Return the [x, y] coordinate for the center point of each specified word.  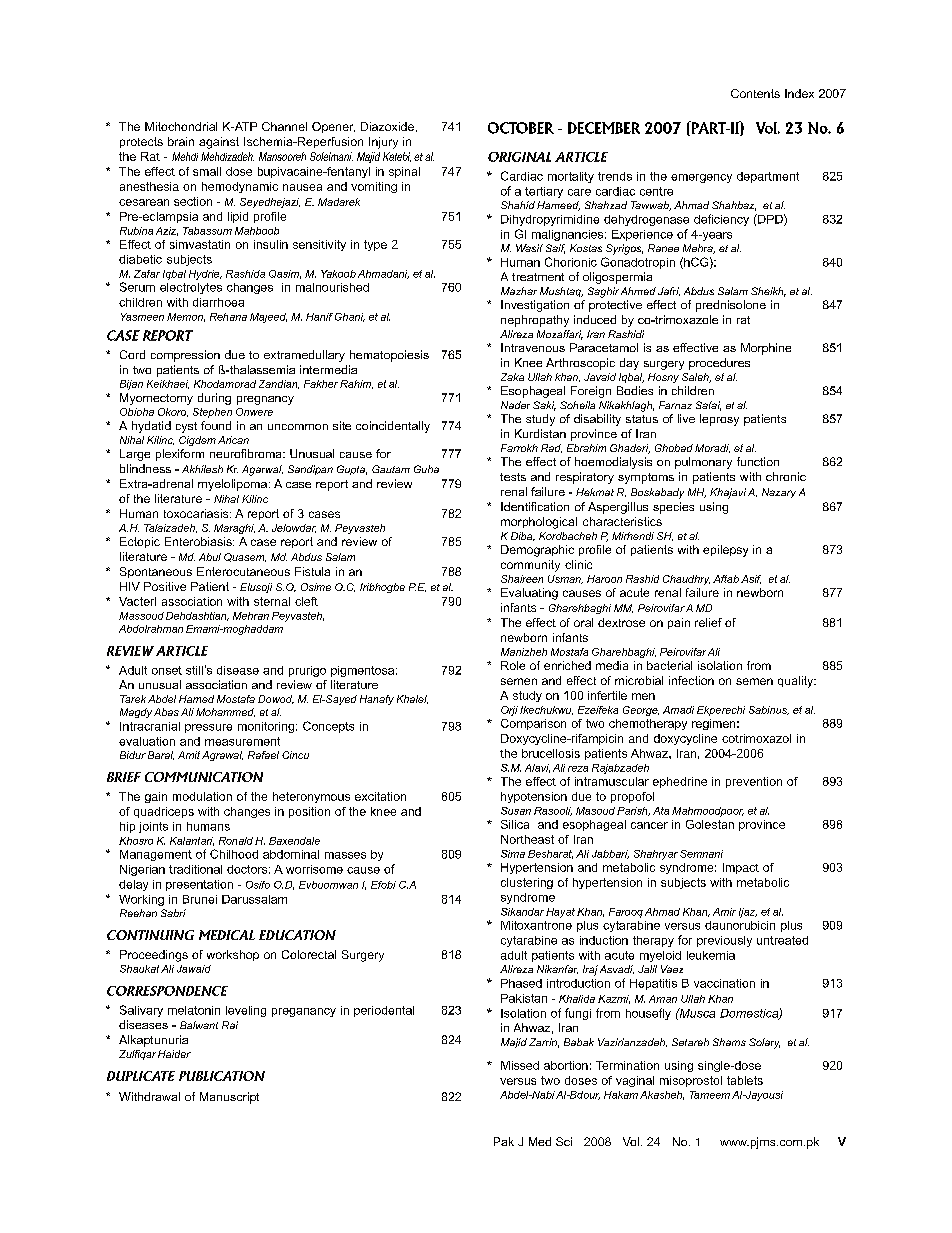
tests [513, 477]
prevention [754, 782]
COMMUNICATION [204, 777]
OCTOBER [521, 128]
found [216, 425]
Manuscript [229, 1098]
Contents [755, 93]
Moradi [712, 448]
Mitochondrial [181, 126]
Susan [516, 811]
